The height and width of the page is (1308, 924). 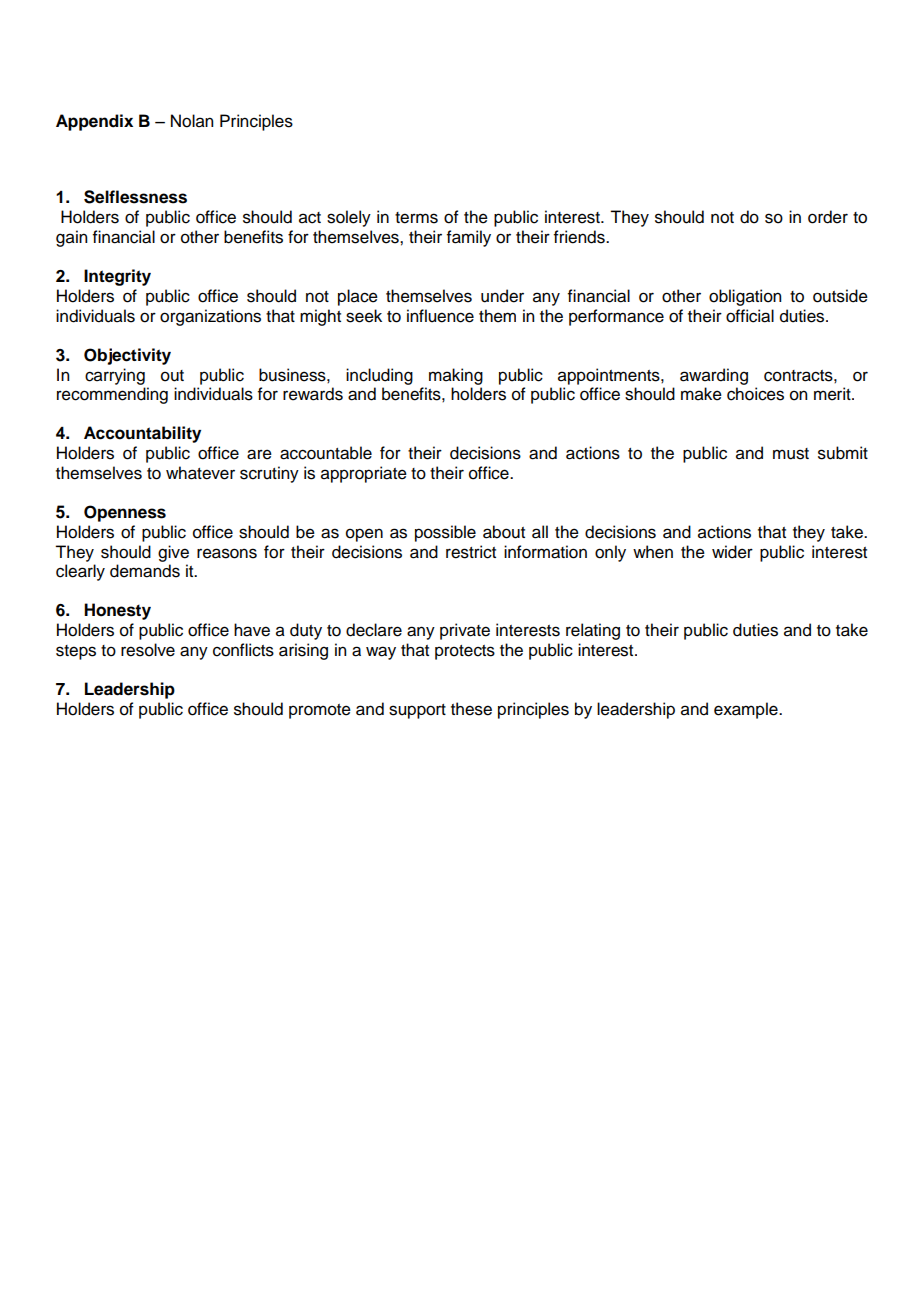 I want to click on order, so click(x=828, y=217).
